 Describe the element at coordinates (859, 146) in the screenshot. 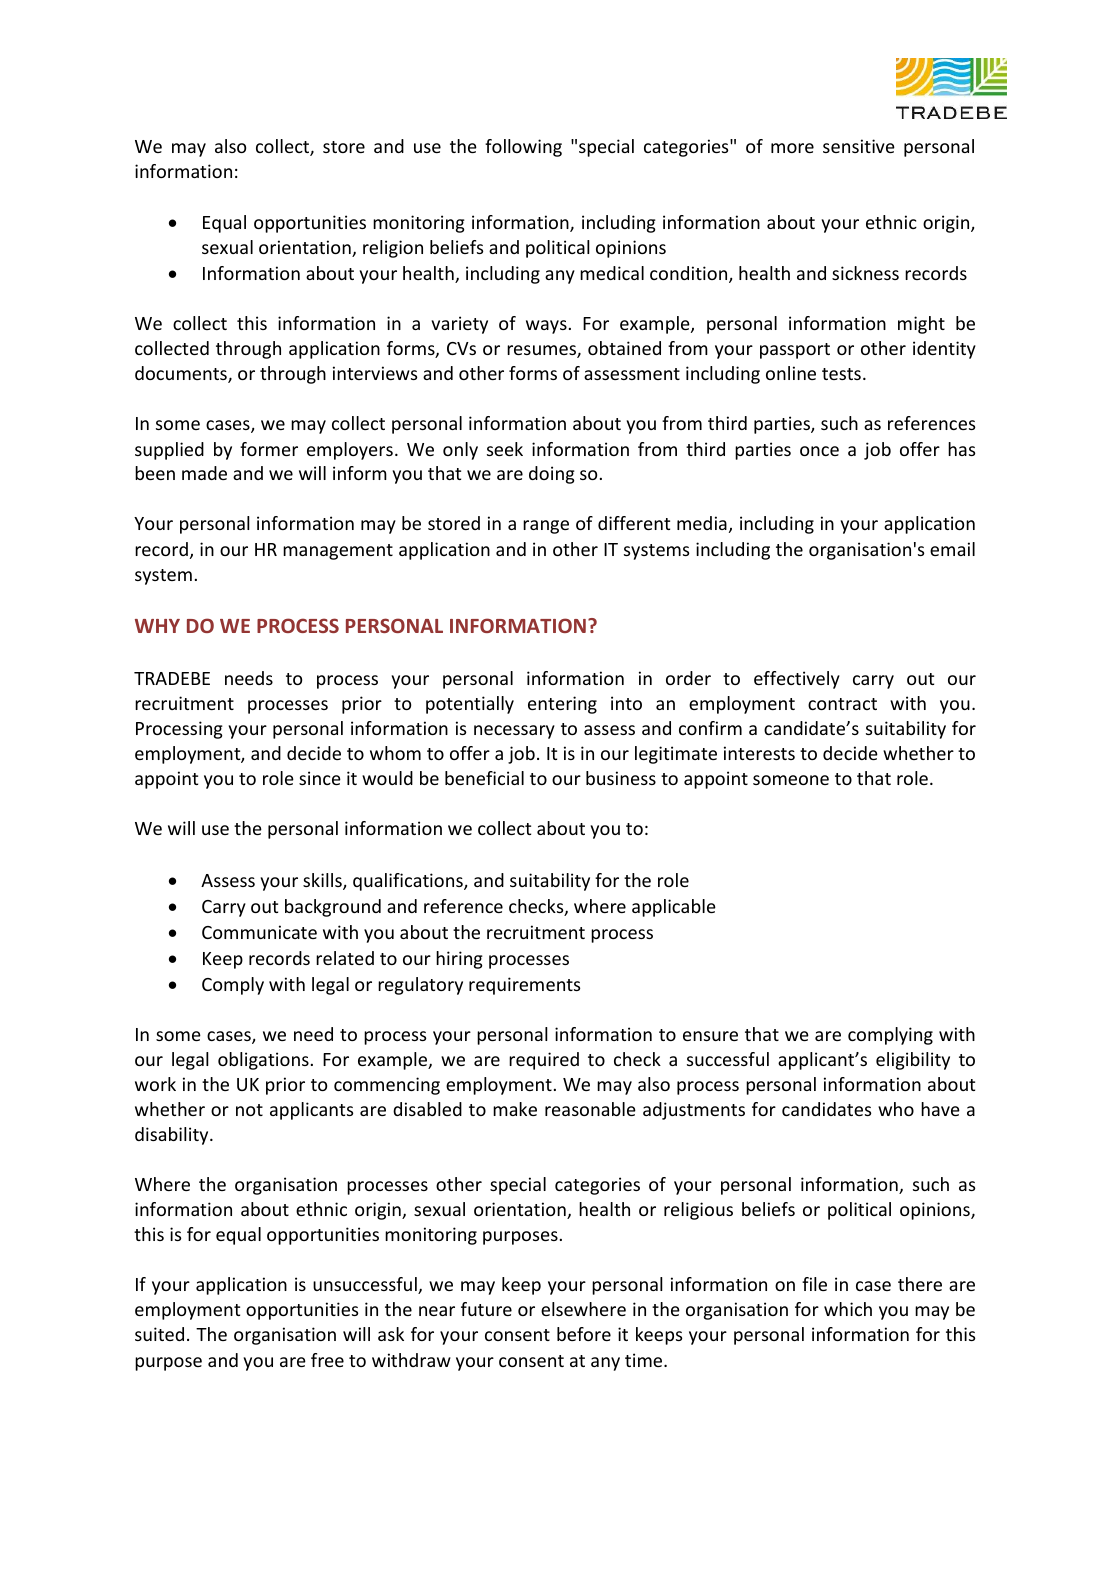

I see `sensitive` at that location.
